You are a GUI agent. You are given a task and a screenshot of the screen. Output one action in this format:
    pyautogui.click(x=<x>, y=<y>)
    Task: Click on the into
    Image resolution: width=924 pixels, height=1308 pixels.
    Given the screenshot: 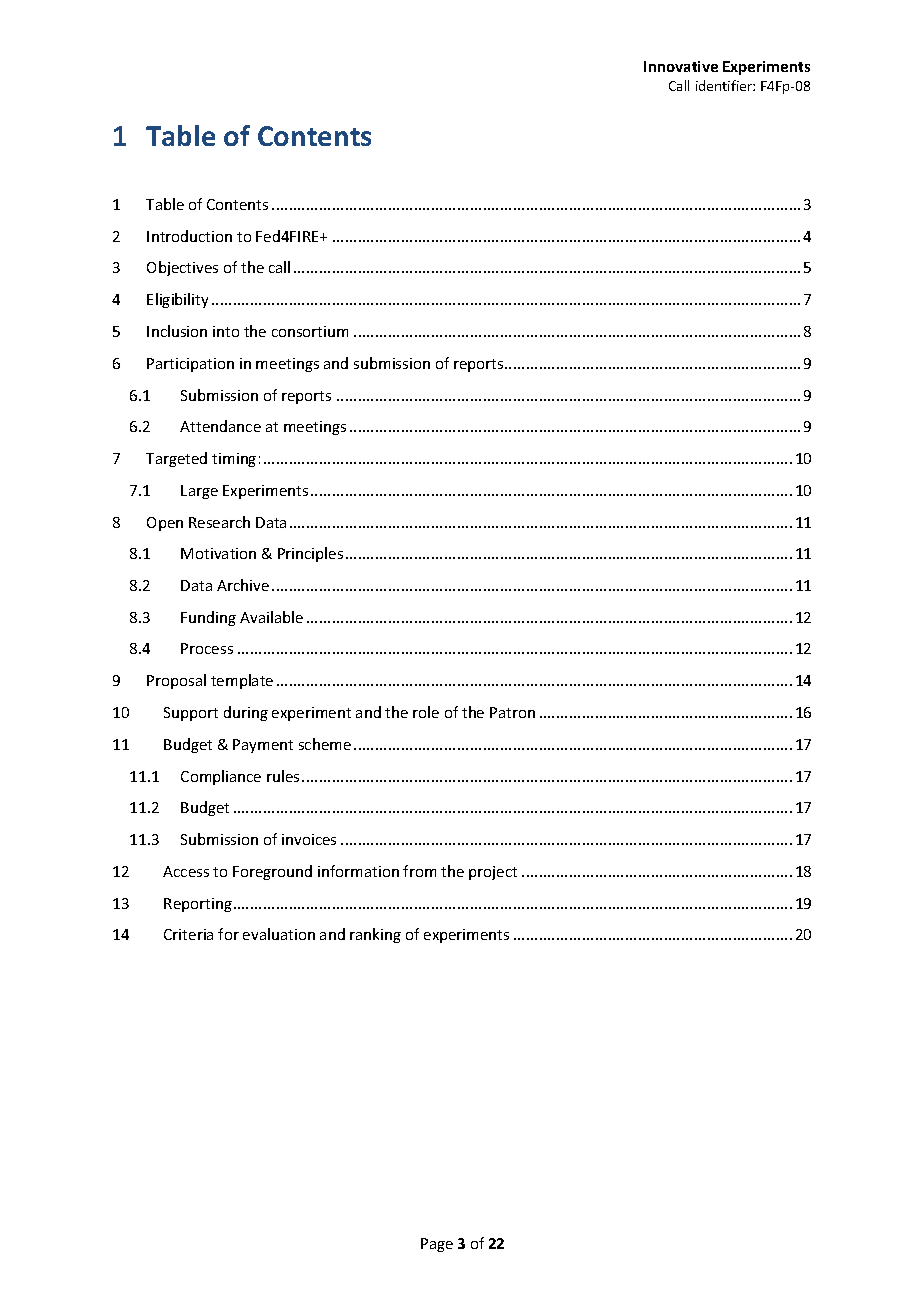 What is the action you would take?
    pyautogui.click(x=226, y=331)
